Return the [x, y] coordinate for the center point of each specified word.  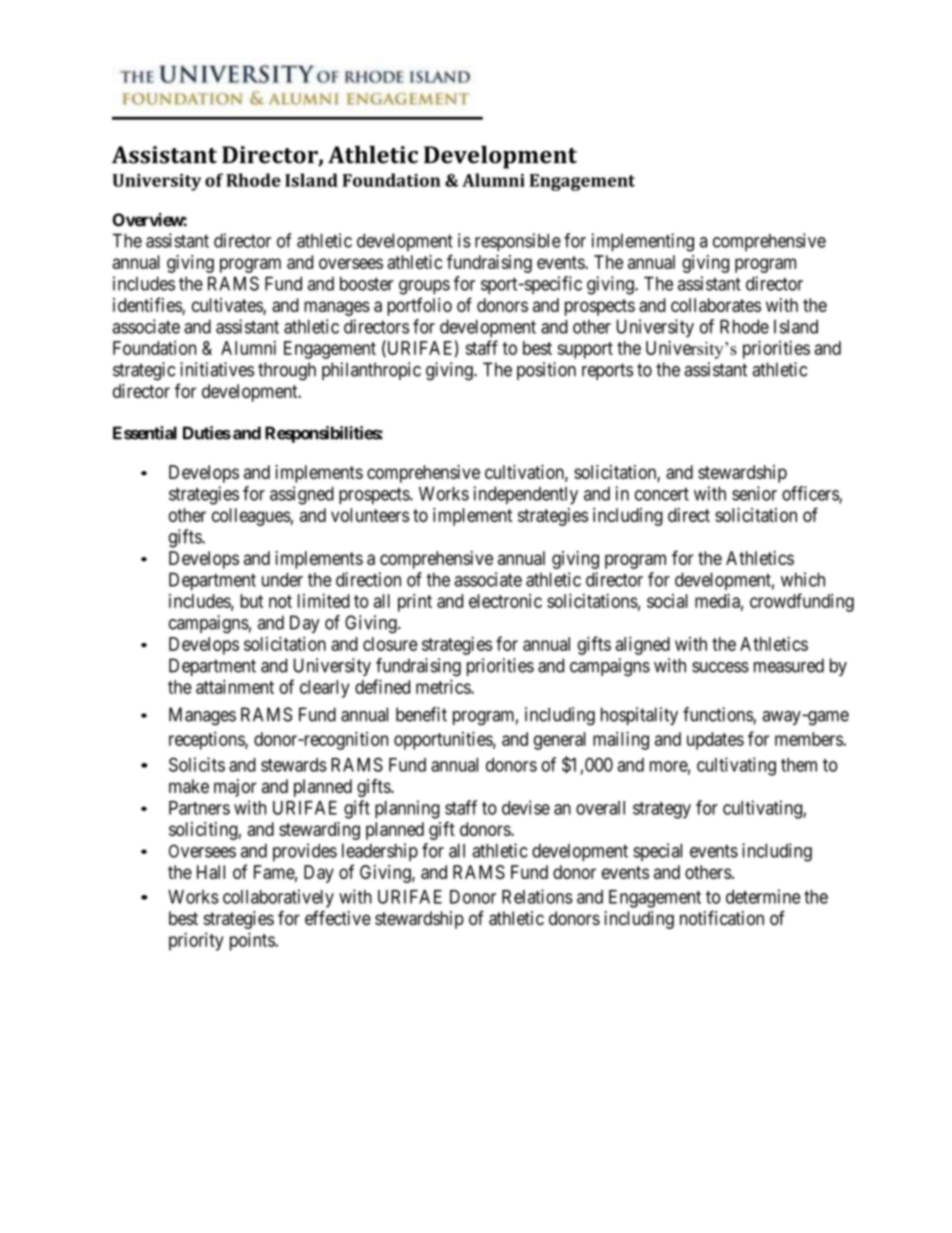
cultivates [228, 306]
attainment [235, 686]
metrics [444, 686]
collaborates [716, 305]
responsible [518, 242]
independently [525, 495]
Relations [537, 896]
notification [722, 917]
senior [754, 493]
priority [196, 941]
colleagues [251, 517]
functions [718, 715]
